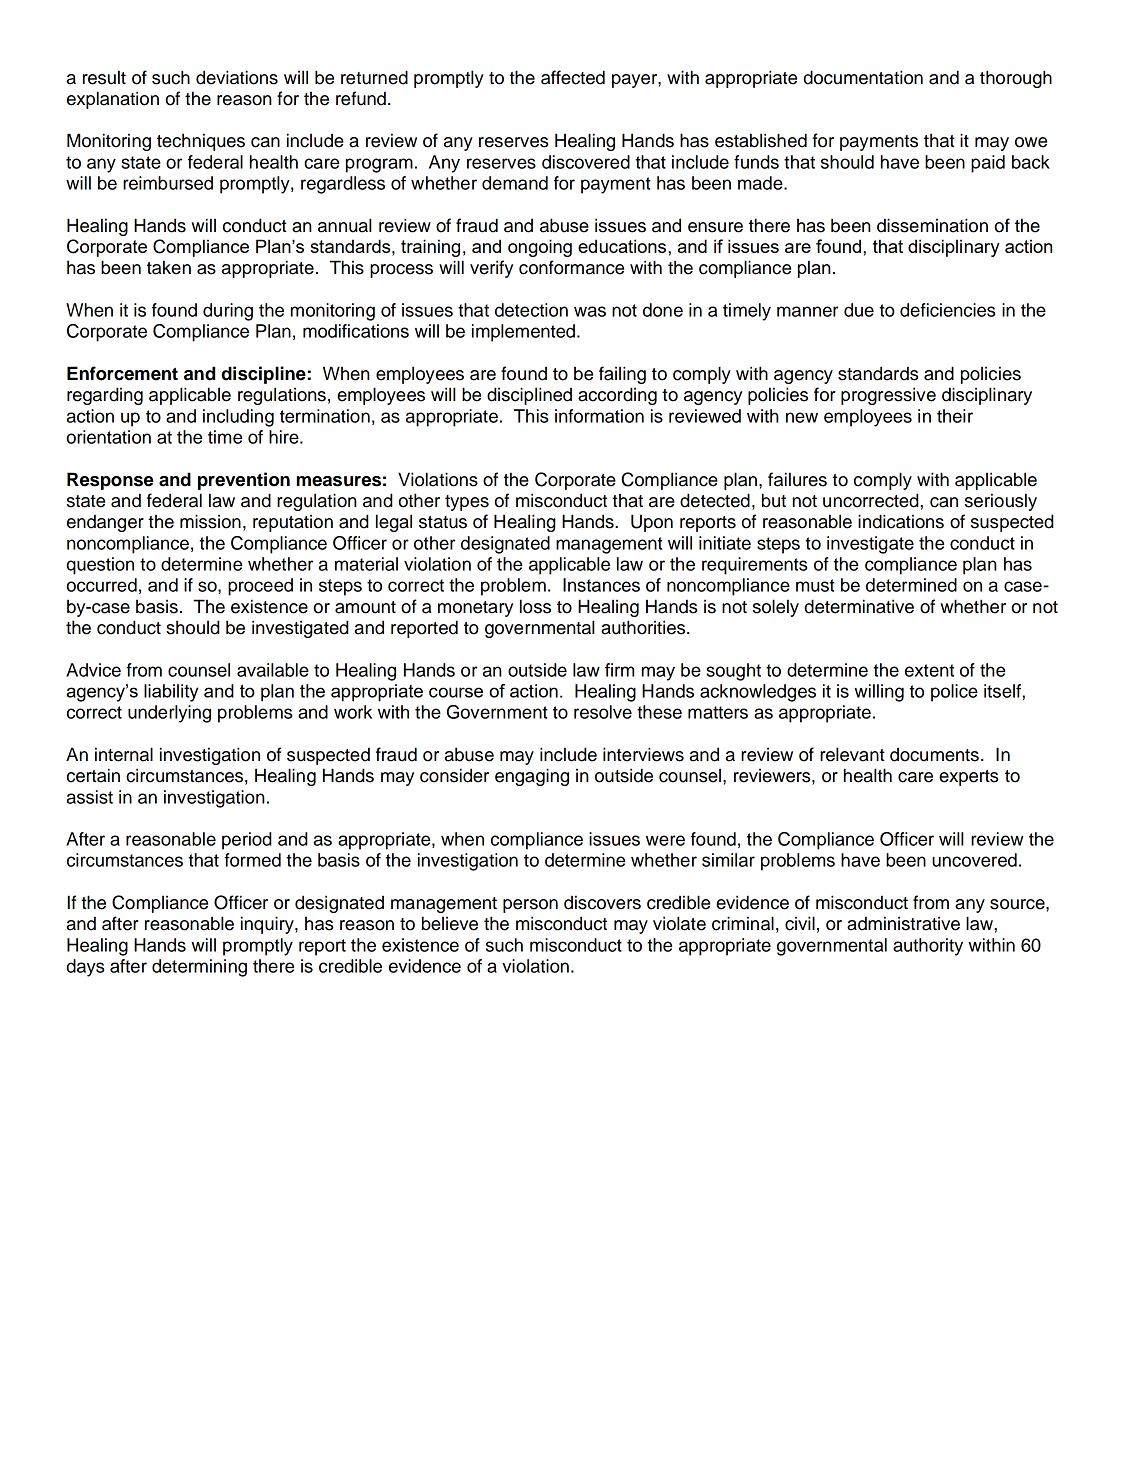 This page has height=1457, width=1126. What do you see at coordinates (863, 77) in the page?
I see `documentation` at bounding box center [863, 77].
